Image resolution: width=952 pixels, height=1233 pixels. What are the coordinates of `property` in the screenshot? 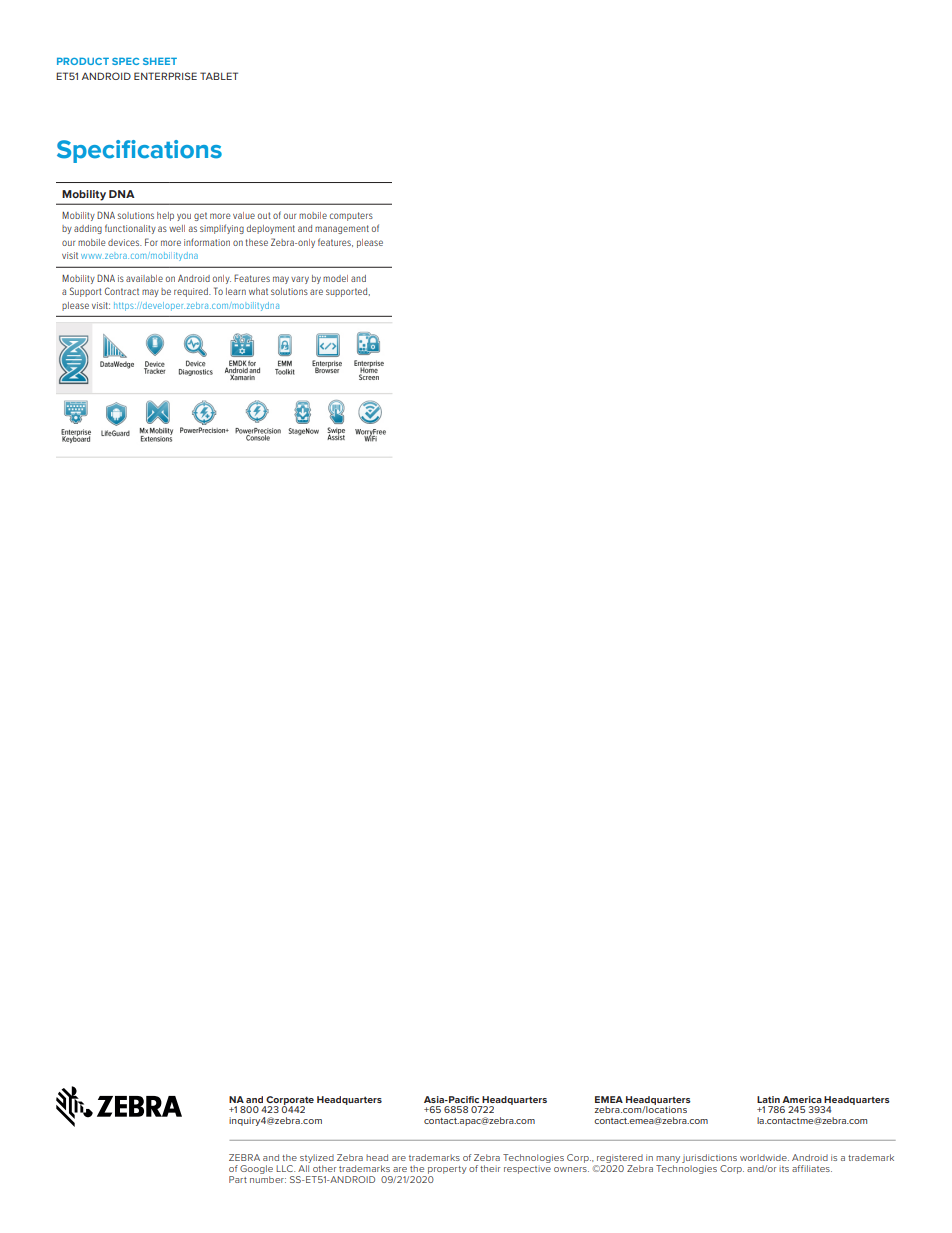 It's located at (447, 1170).
